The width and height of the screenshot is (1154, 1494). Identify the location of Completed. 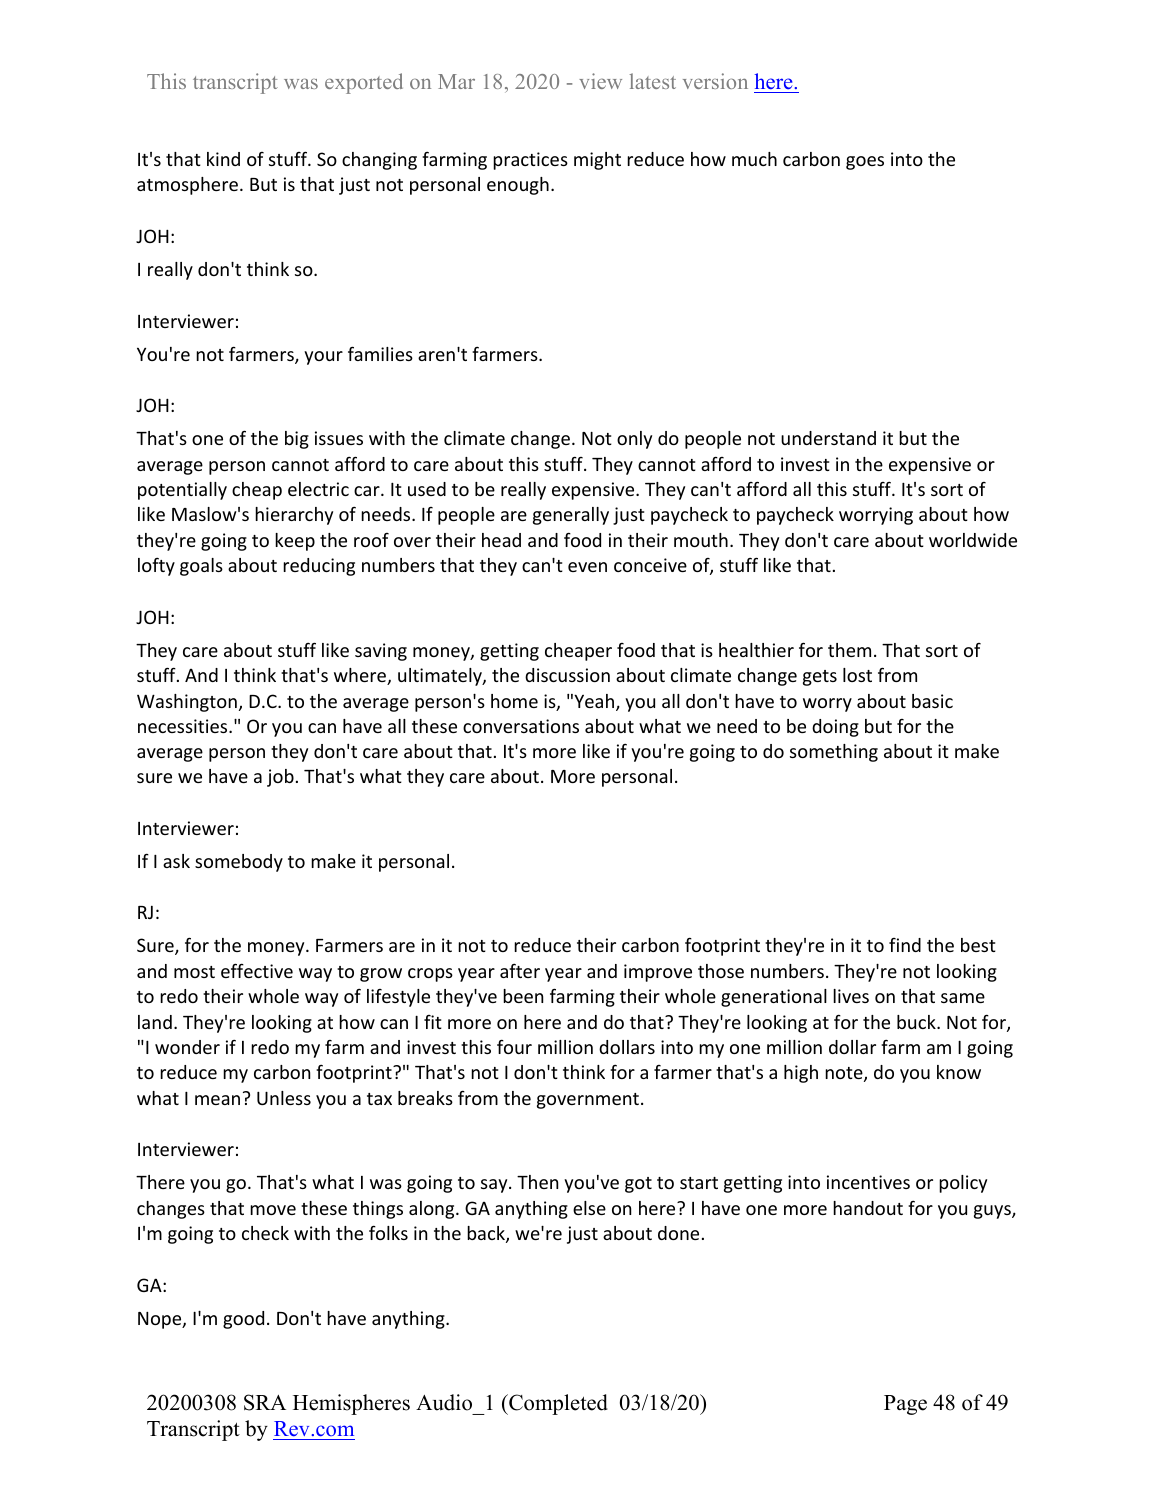
(557, 1404).
